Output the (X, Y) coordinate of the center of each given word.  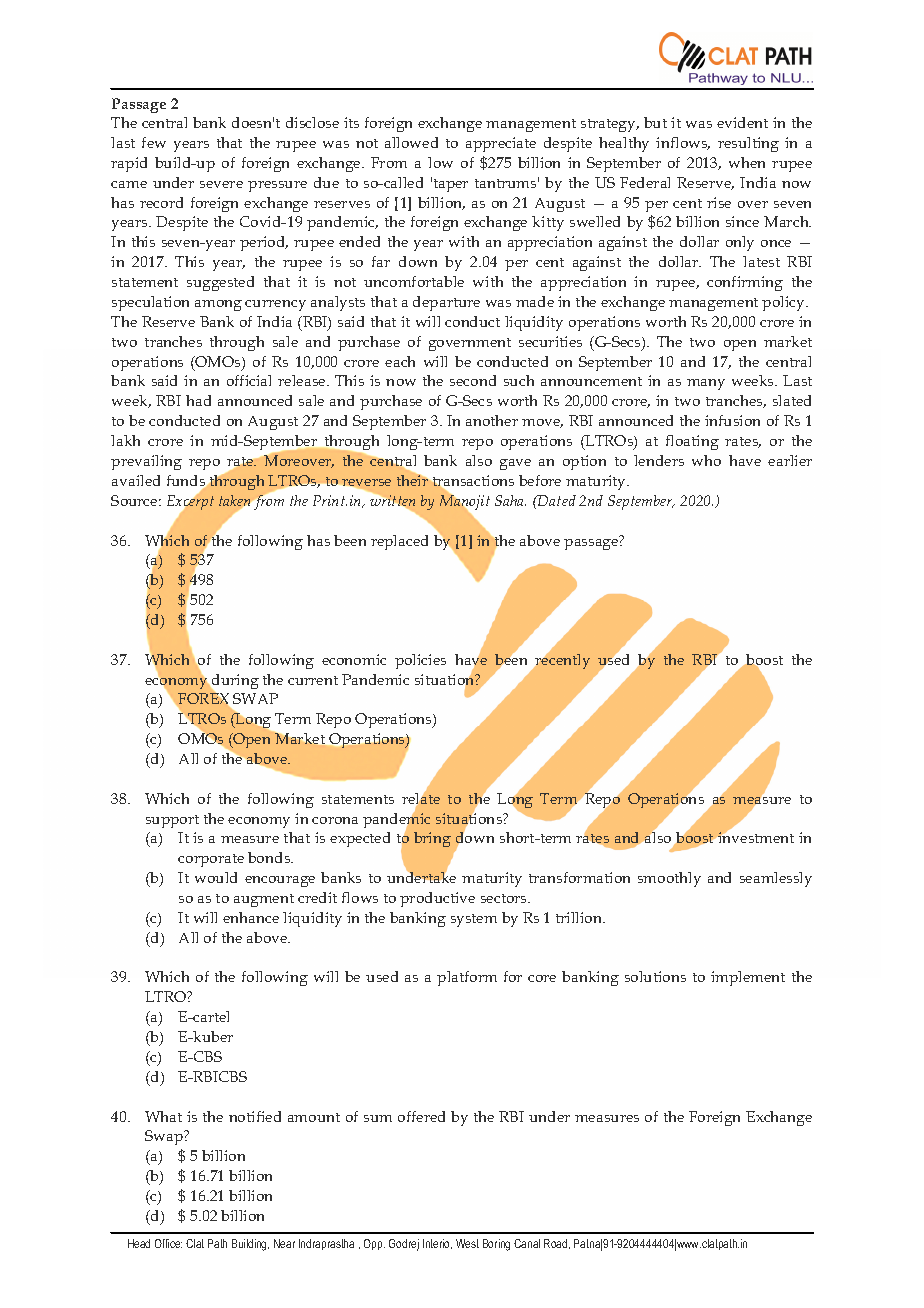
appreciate (501, 144)
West (467, 1243)
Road (557, 1244)
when (747, 162)
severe (221, 184)
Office (168, 1243)
